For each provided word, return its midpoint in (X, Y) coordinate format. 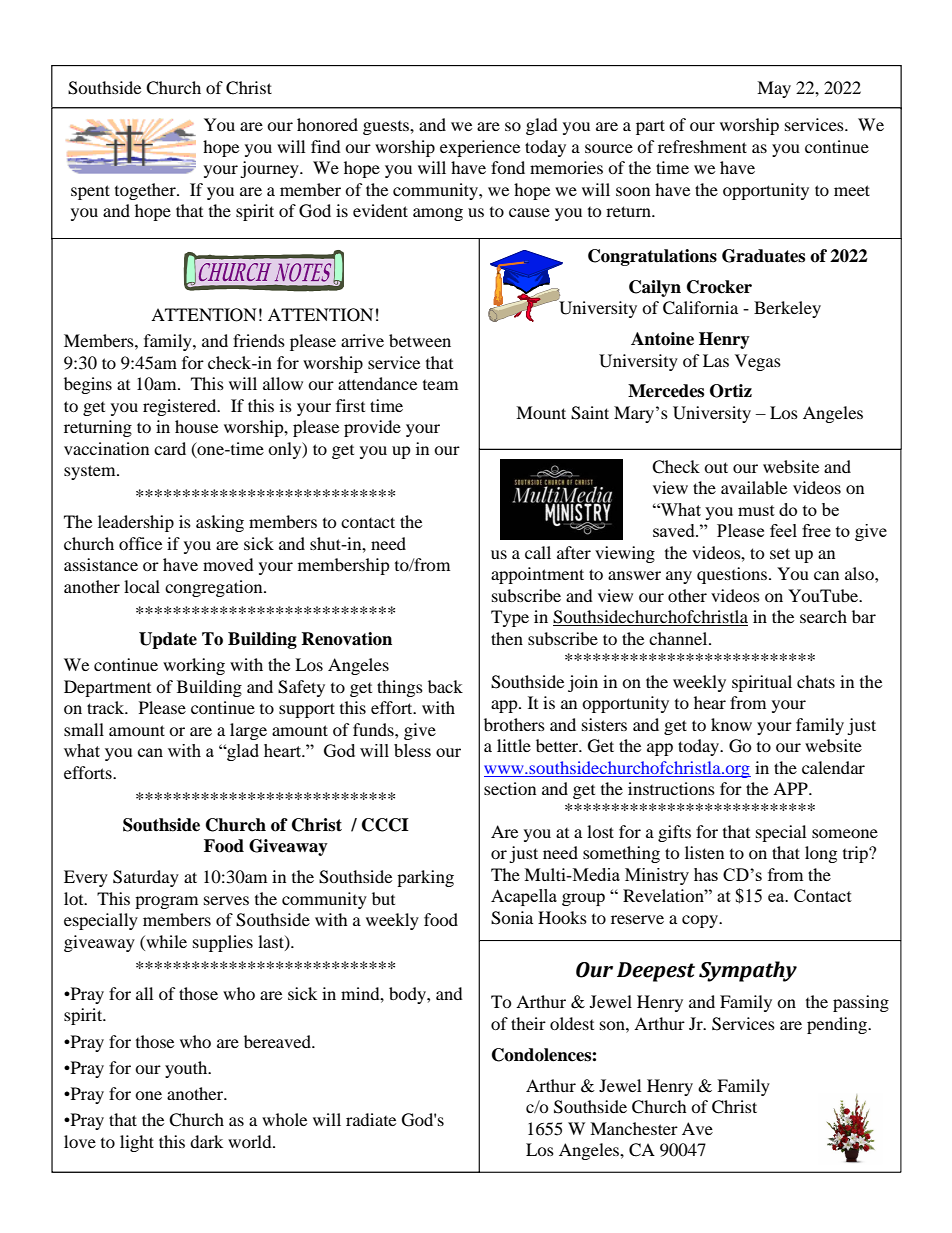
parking (425, 878)
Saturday (146, 878)
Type (510, 618)
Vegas (758, 362)
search (823, 616)
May (774, 89)
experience (480, 148)
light (137, 1143)
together (146, 191)
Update (168, 640)
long (821, 854)
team (440, 385)
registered (181, 407)
